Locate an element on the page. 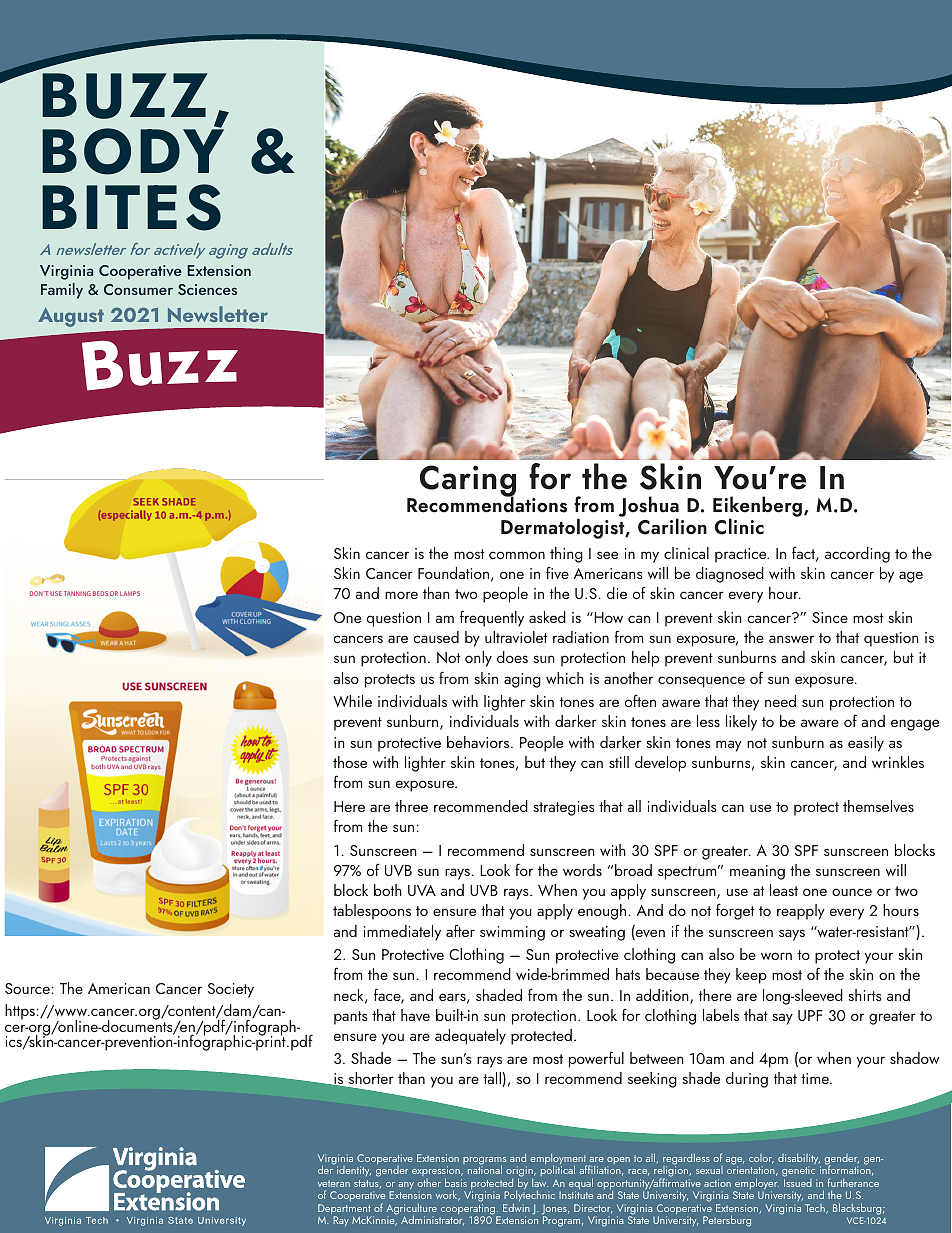 The image size is (952, 1233). BITES is located at coordinates (131, 207).
